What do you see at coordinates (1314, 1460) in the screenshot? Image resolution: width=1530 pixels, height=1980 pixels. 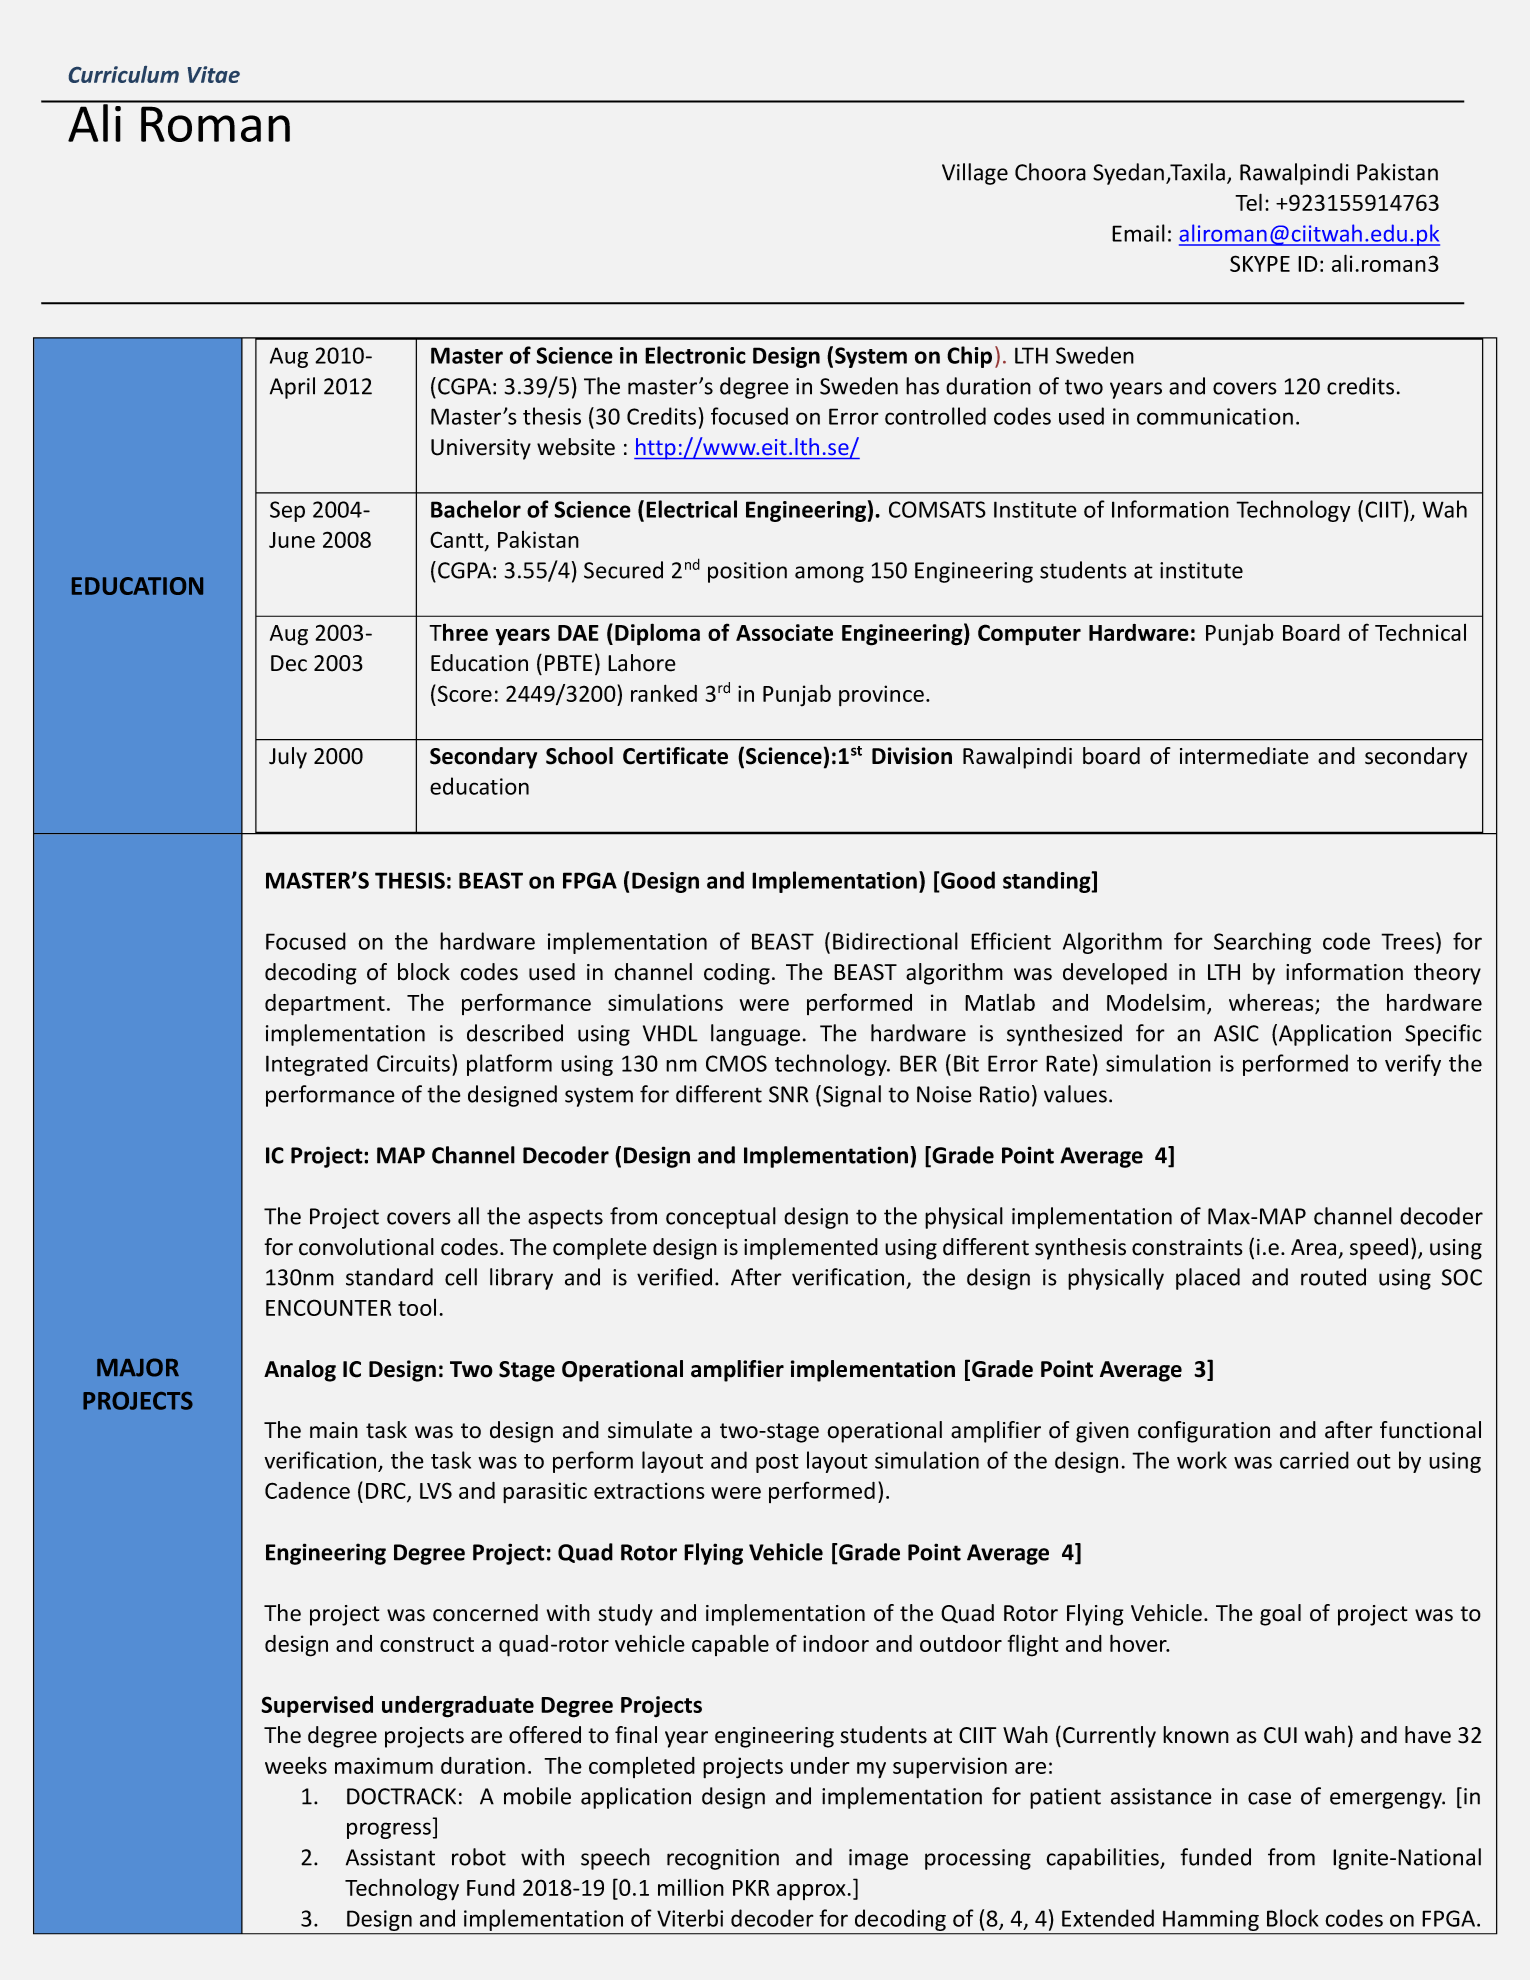 I see `carried` at bounding box center [1314, 1460].
